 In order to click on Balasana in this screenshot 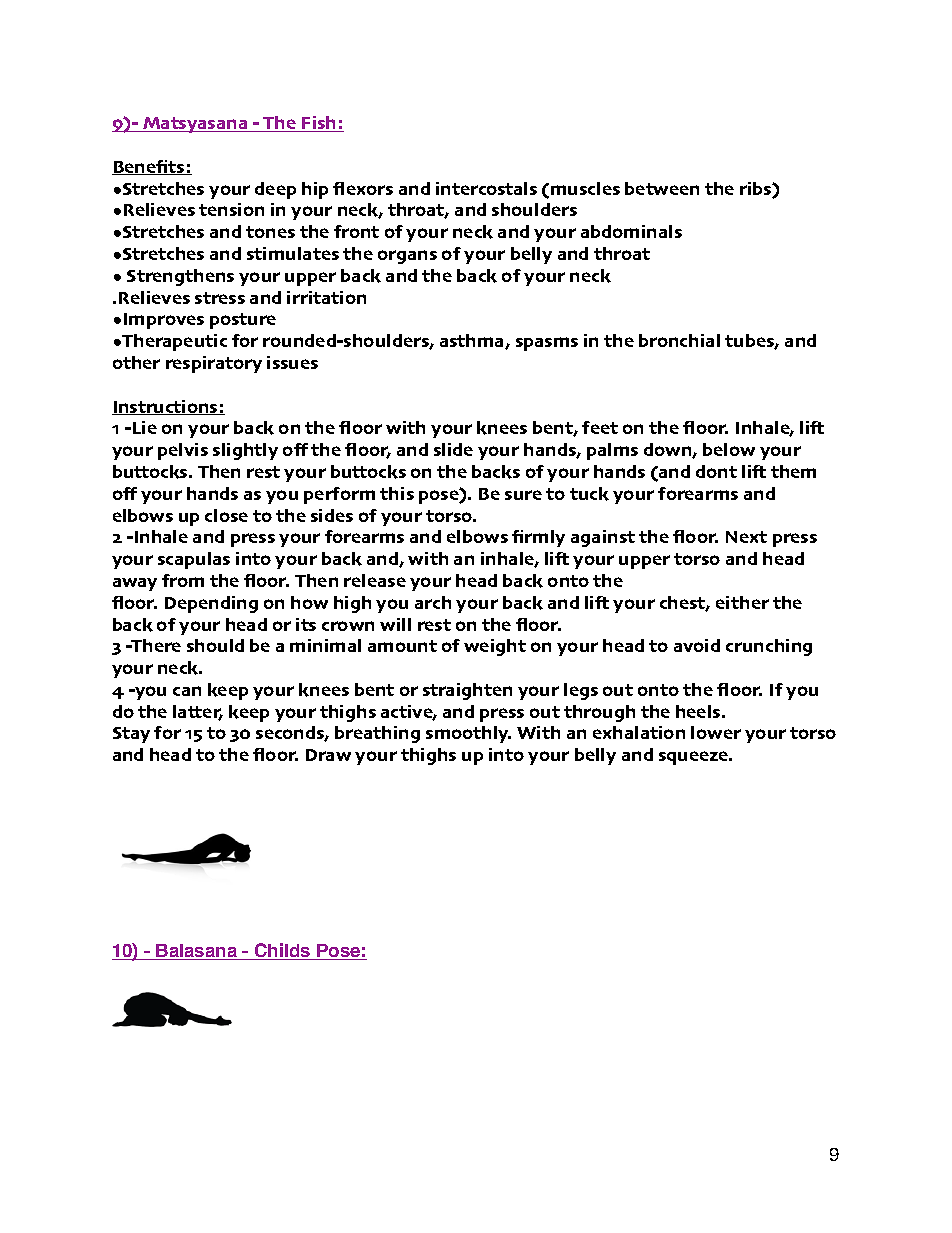, I will do `click(197, 952)`.
